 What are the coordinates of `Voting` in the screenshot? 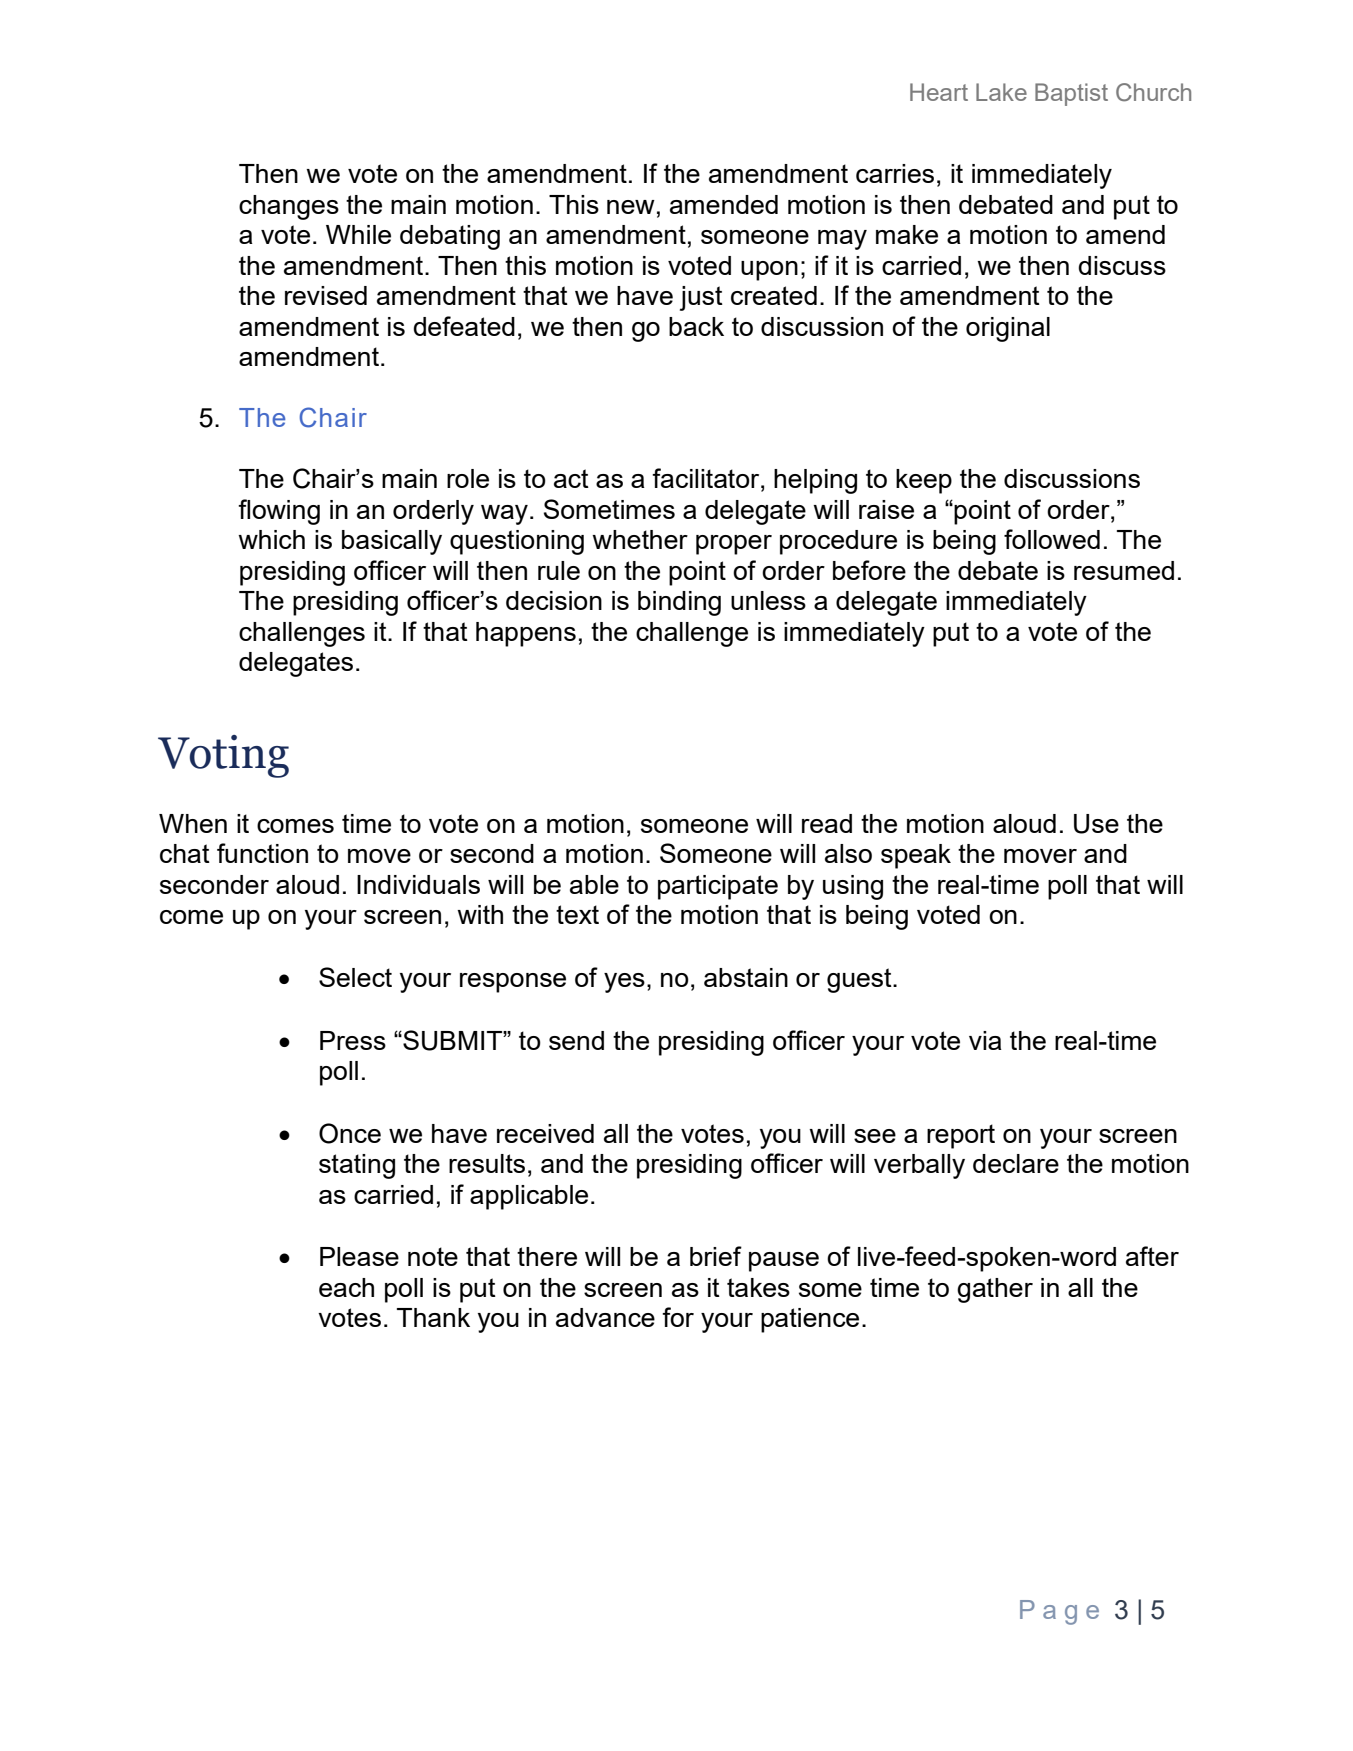 It's located at (223, 756).
